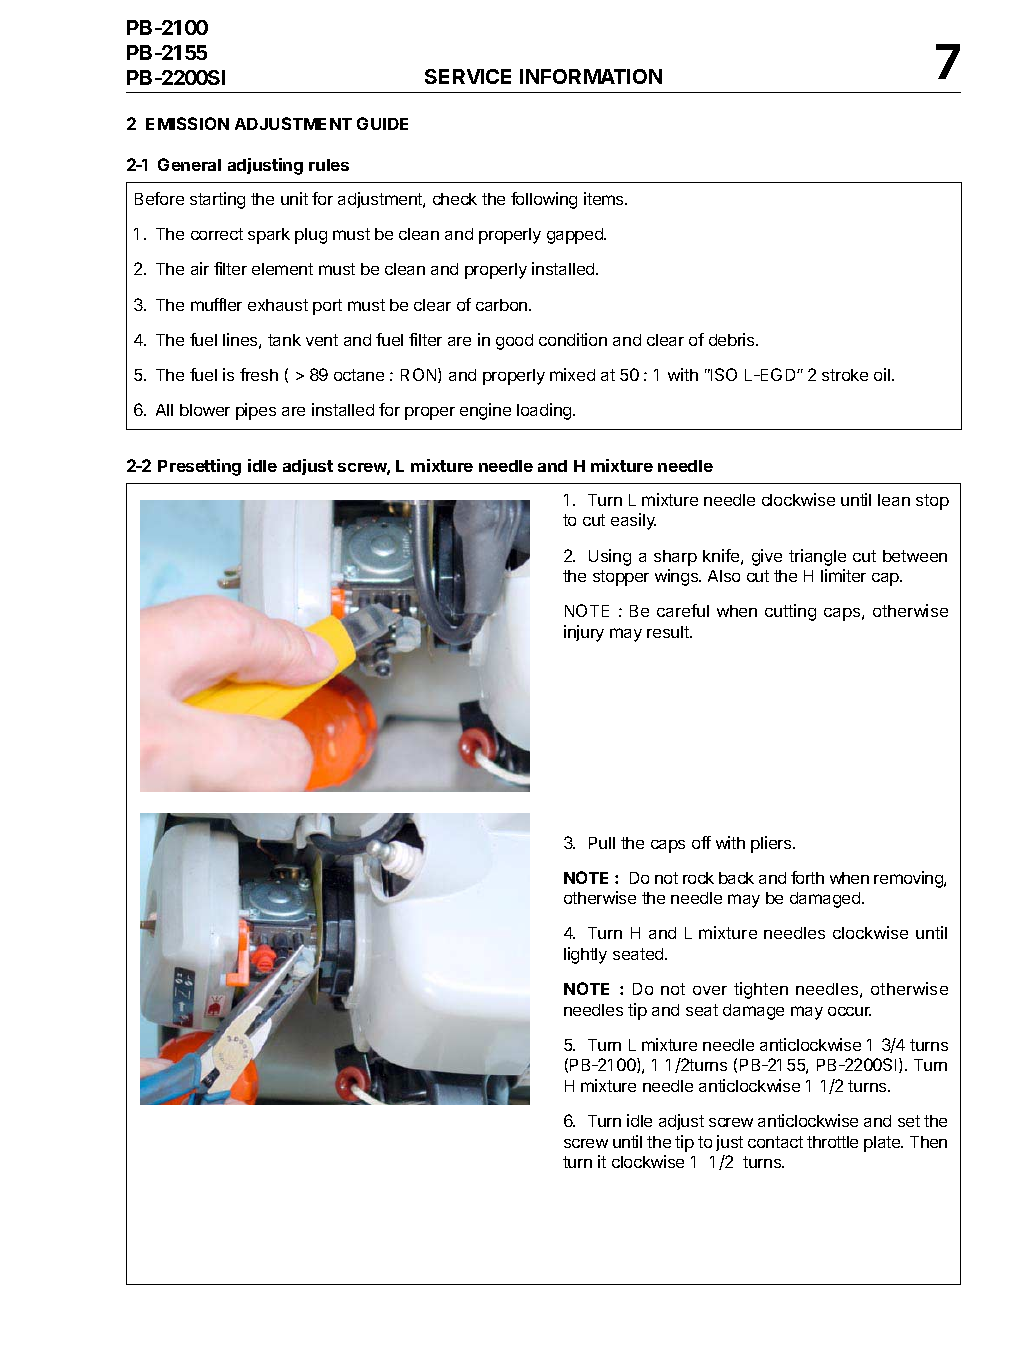  Describe the element at coordinates (591, 76) in the image. I see `INFORMATION` at that location.
